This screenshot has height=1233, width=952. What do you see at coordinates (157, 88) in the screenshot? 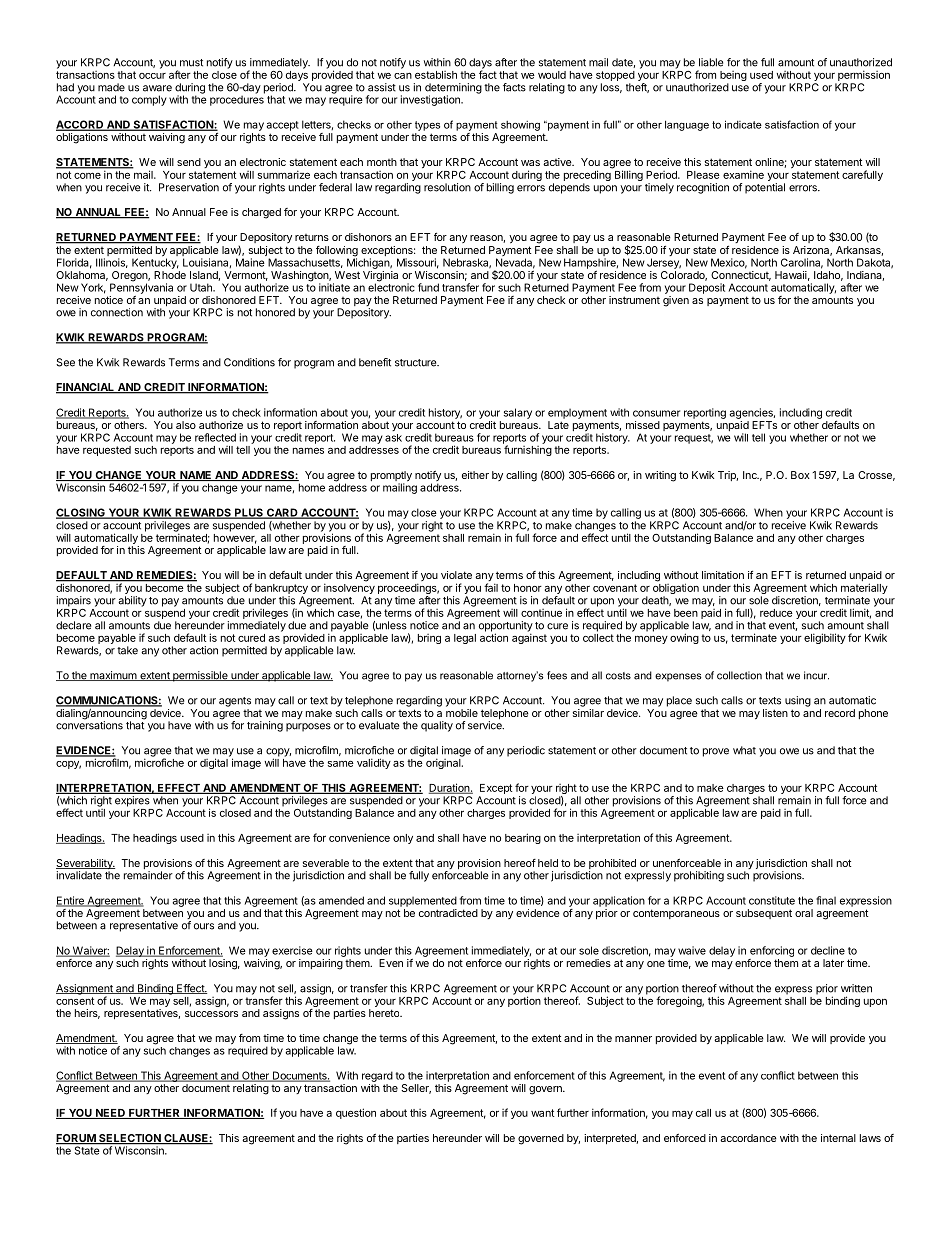
I see `aware` at bounding box center [157, 88].
